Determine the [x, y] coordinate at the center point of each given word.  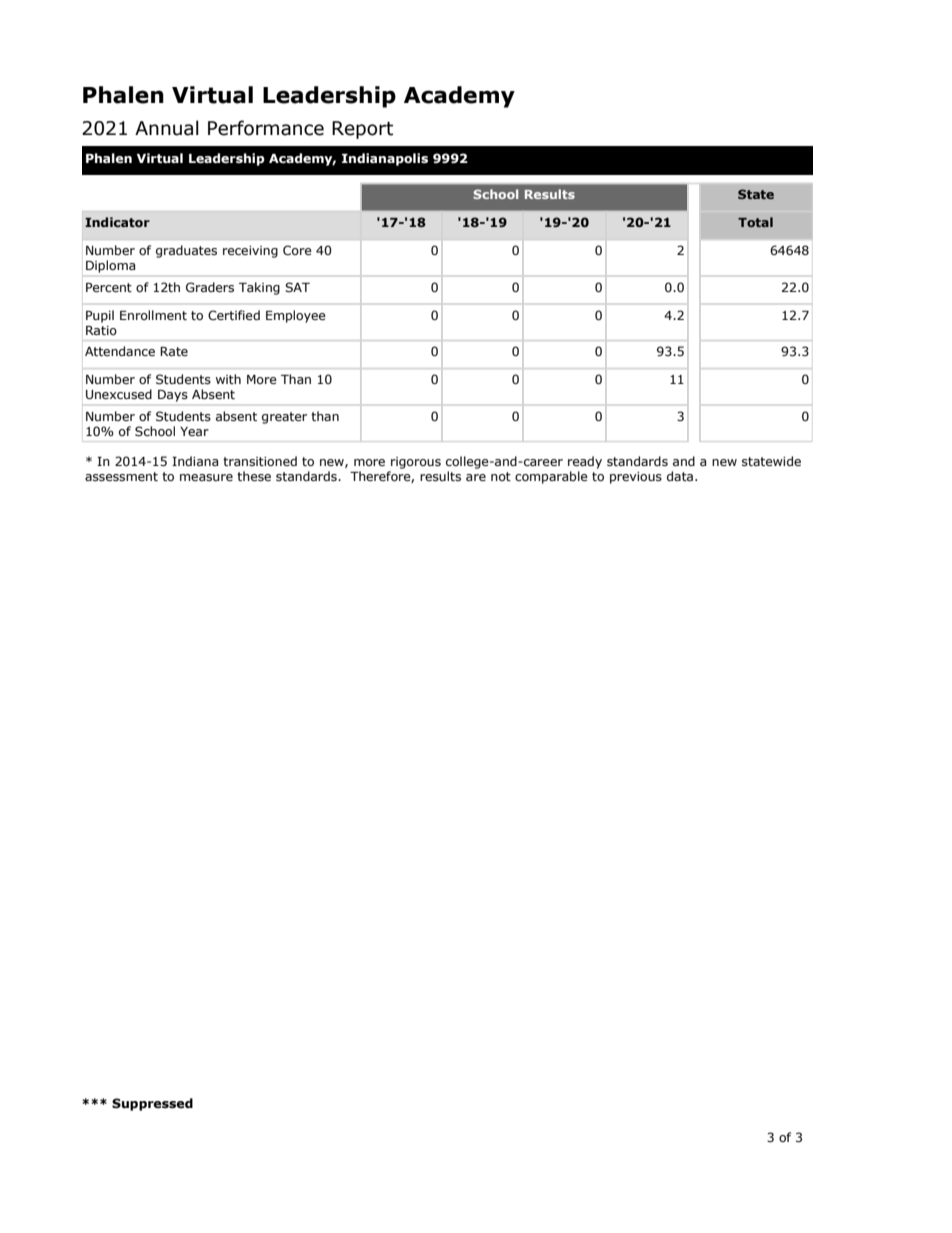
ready [585, 462]
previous [636, 478]
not [501, 476]
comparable [551, 477]
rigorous [416, 463]
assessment [121, 476]
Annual [167, 128]
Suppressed [152, 1104]
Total [755, 222]
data [680, 476]
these [254, 476]
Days [173, 396]
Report [362, 130]
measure [206, 477]
